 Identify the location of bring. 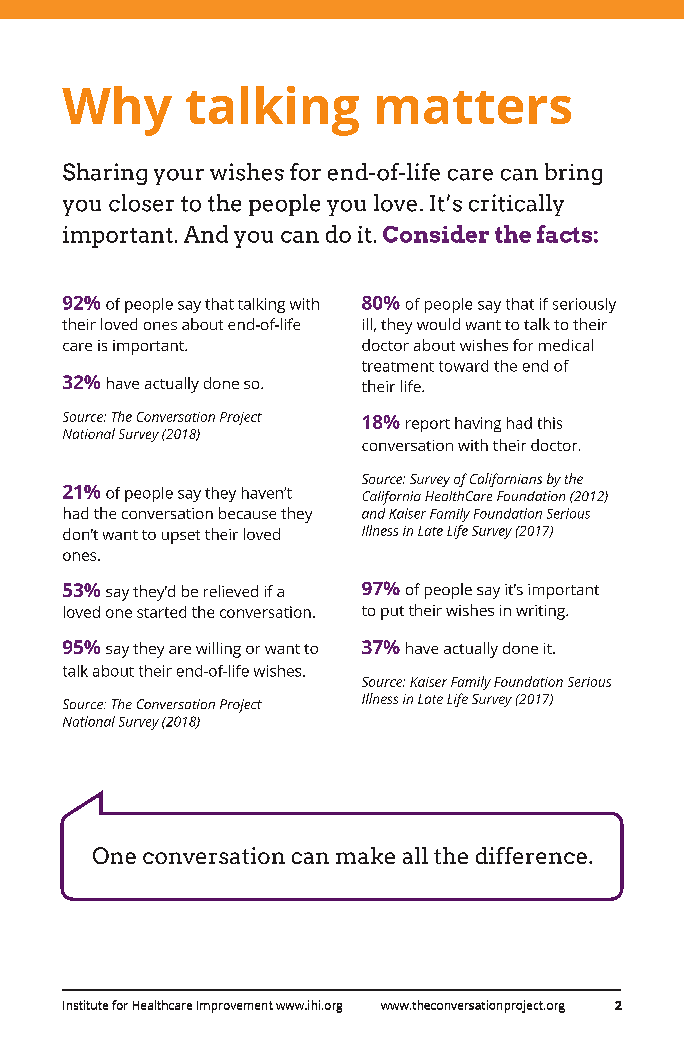
(573, 174).
